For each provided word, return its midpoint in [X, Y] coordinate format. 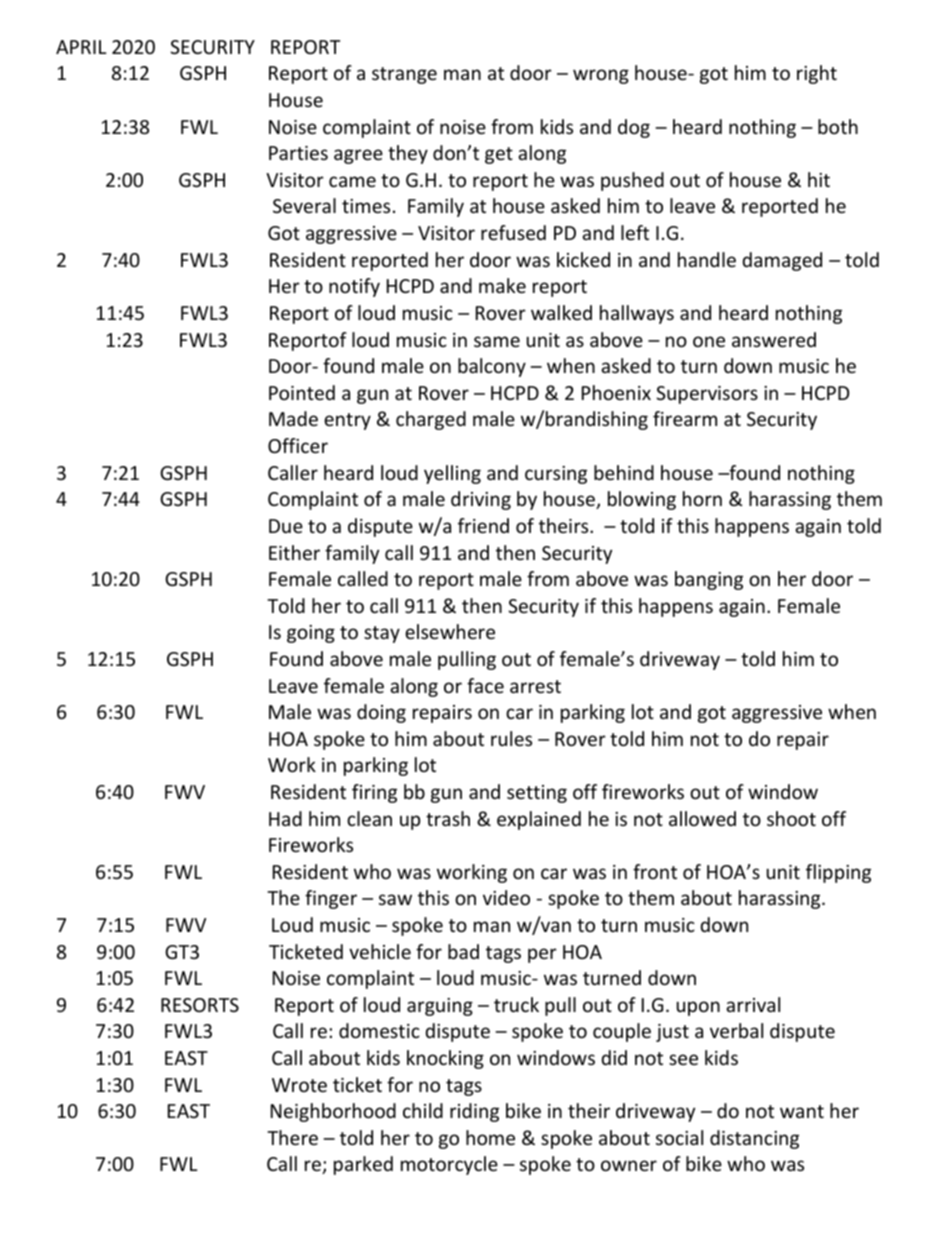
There [292, 1137]
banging [709, 580]
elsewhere [450, 631]
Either [294, 552]
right [817, 74]
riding [474, 1112]
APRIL [81, 47]
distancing [754, 1139]
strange [404, 75]
